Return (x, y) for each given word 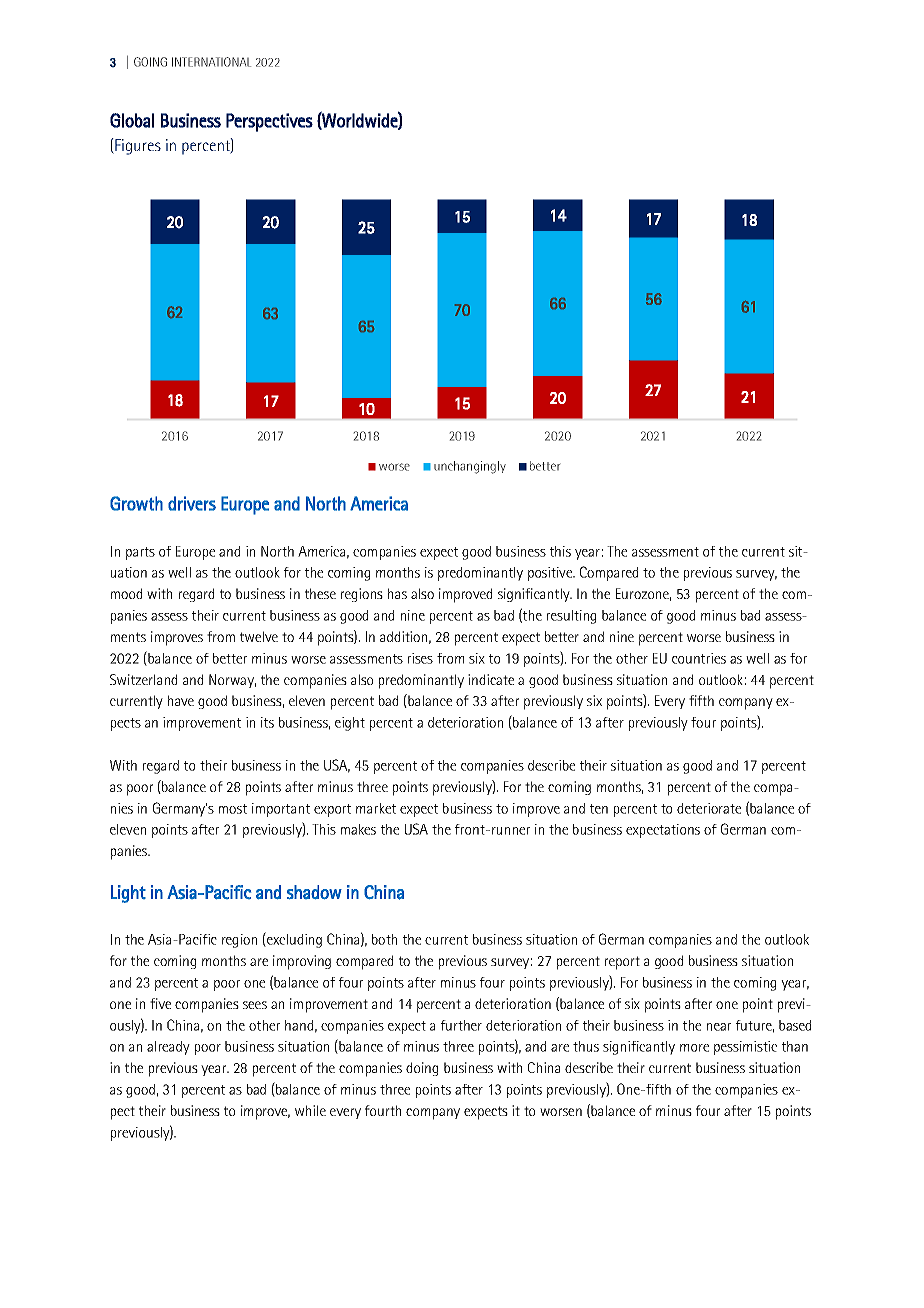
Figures (137, 146)
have (181, 700)
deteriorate (709, 808)
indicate (491, 679)
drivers (192, 503)
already (168, 1048)
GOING (150, 62)
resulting (571, 617)
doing (422, 1069)
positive (551, 574)
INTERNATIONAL (211, 62)
